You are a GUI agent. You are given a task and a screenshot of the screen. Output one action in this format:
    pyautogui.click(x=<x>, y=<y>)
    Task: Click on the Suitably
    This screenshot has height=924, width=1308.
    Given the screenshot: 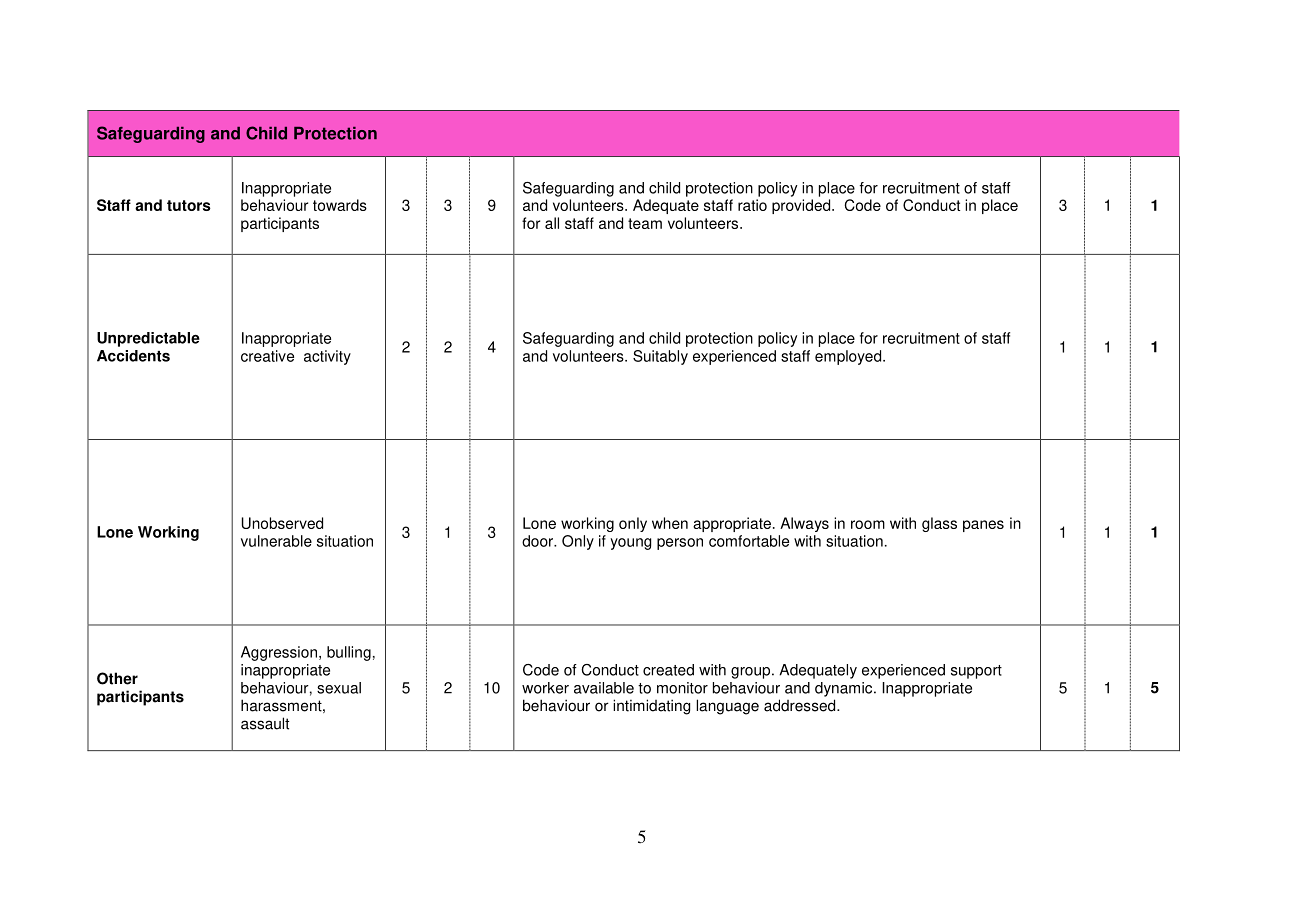 What is the action you would take?
    pyautogui.click(x=660, y=357)
